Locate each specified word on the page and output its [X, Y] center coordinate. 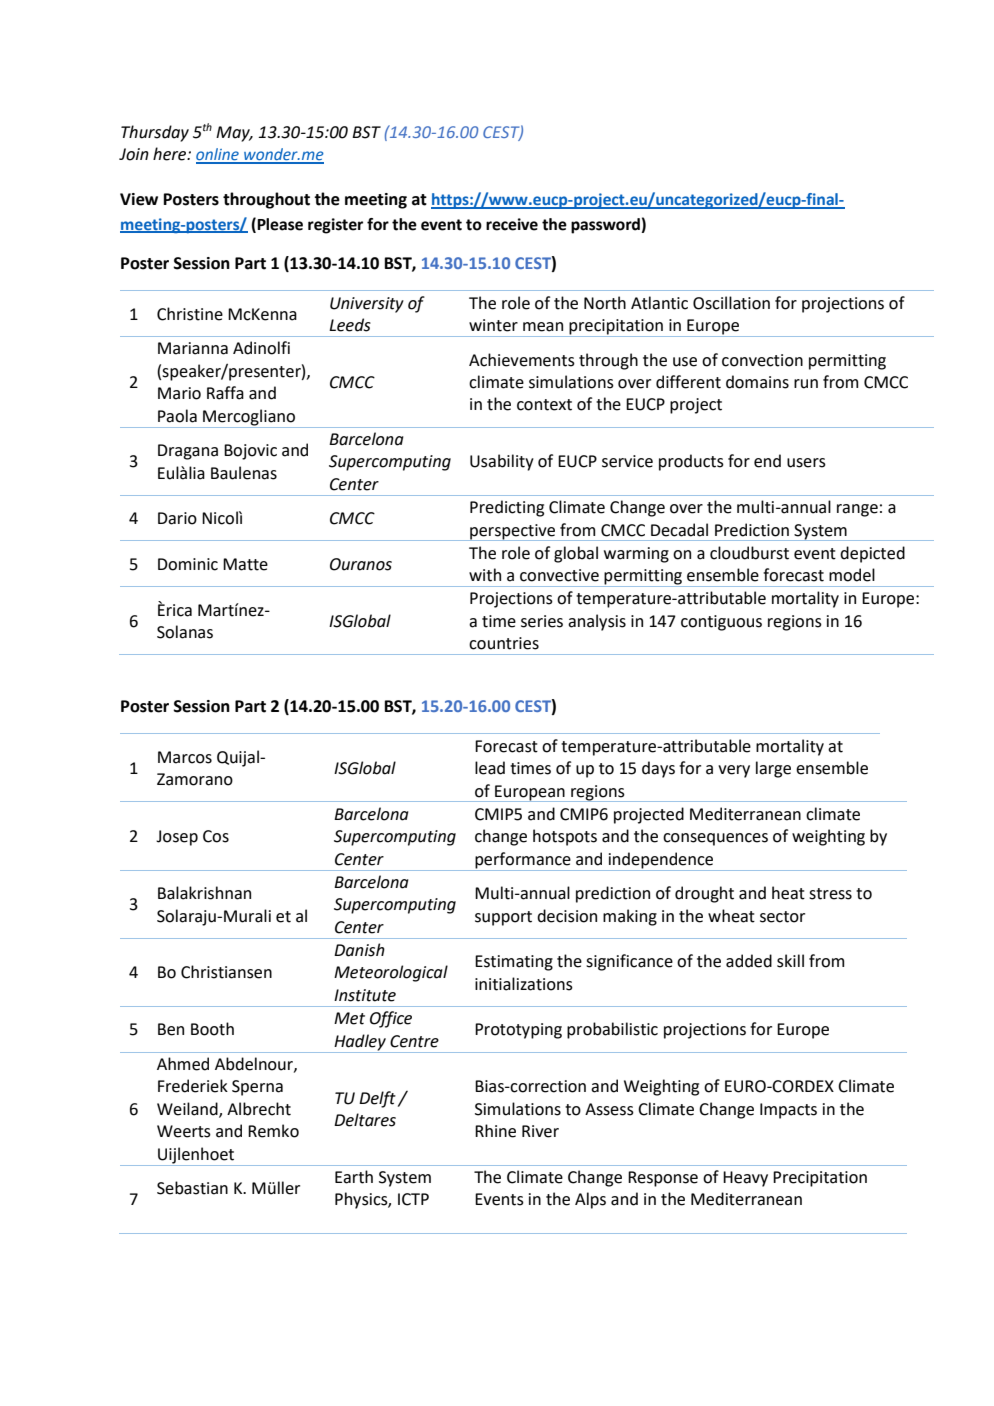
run [806, 384]
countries [504, 643]
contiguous [721, 623]
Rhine [495, 1131]
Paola [177, 416]
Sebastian [192, 1188]
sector [782, 917]
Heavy [745, 1179]
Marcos [185, 757]
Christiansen [226, 972]
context [544, 405]
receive [512, 224]
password [606, 226]
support [503, 918]
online [218, 155]
